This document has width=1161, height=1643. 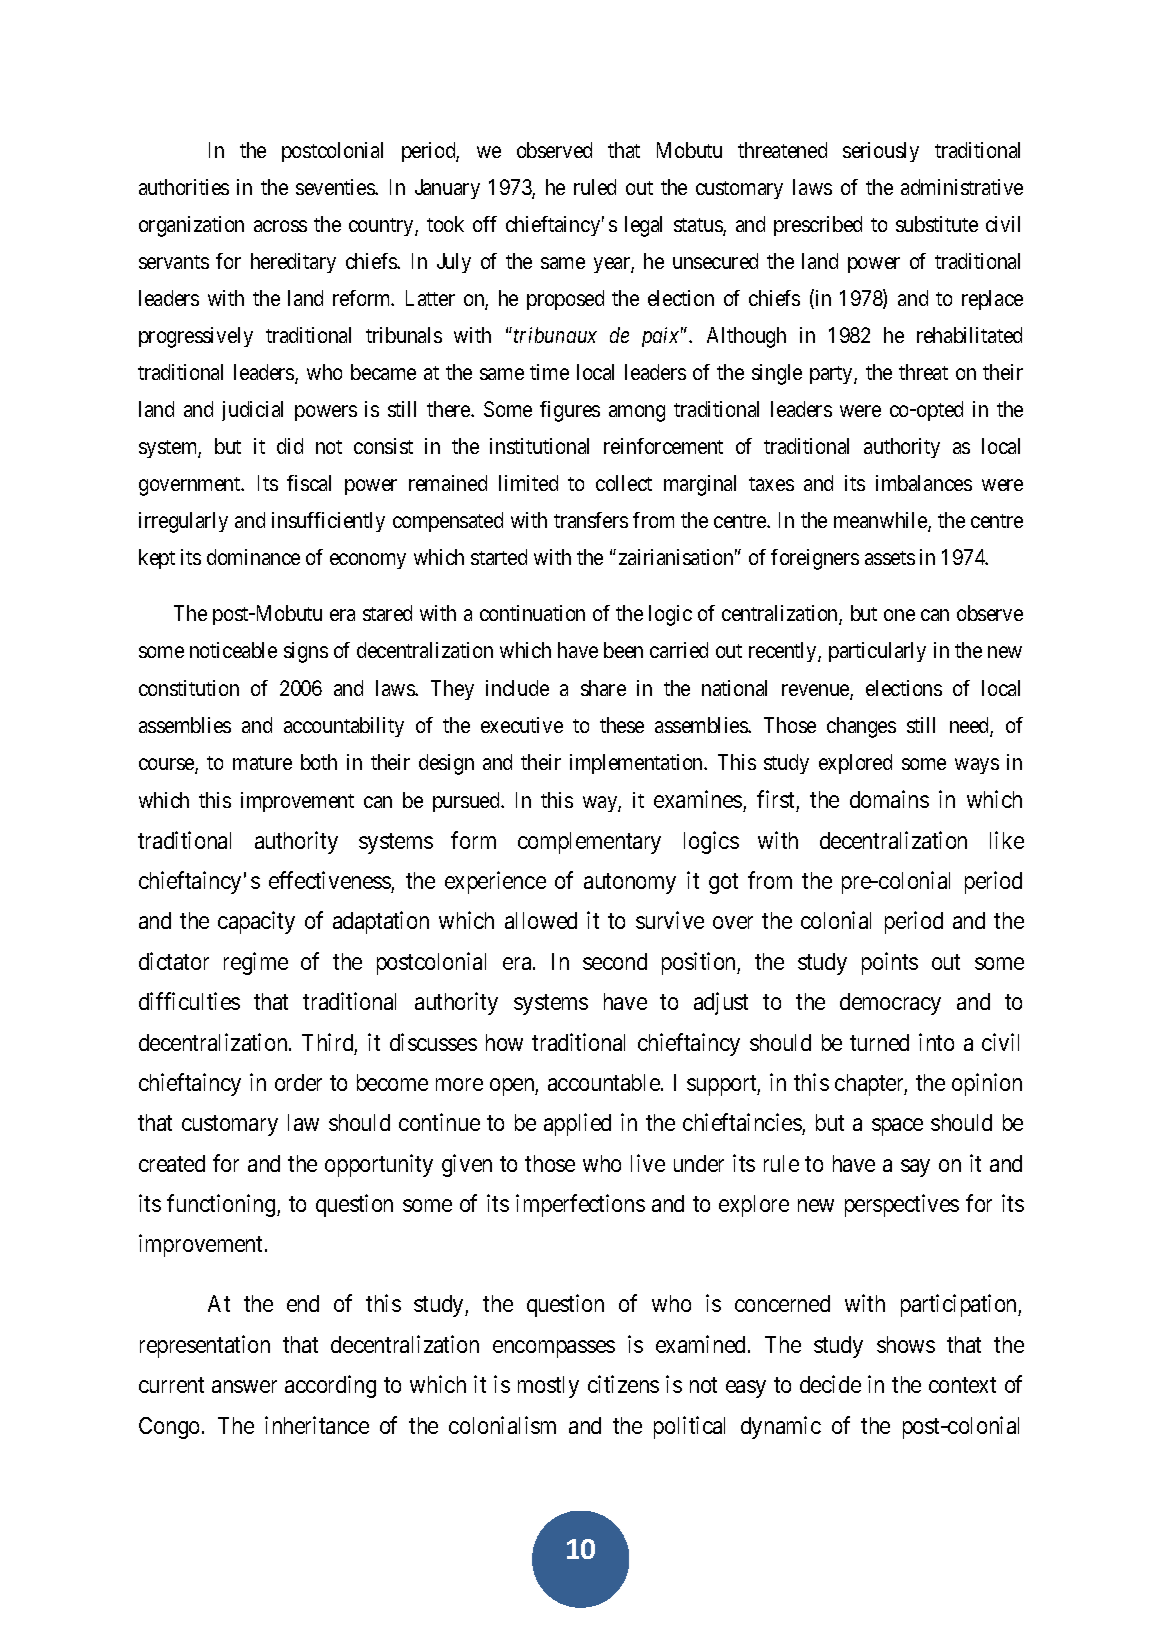 What do you see at coordinates (924, 483) in the document?
I see `imbalances` at bounding box center [924, 483].
